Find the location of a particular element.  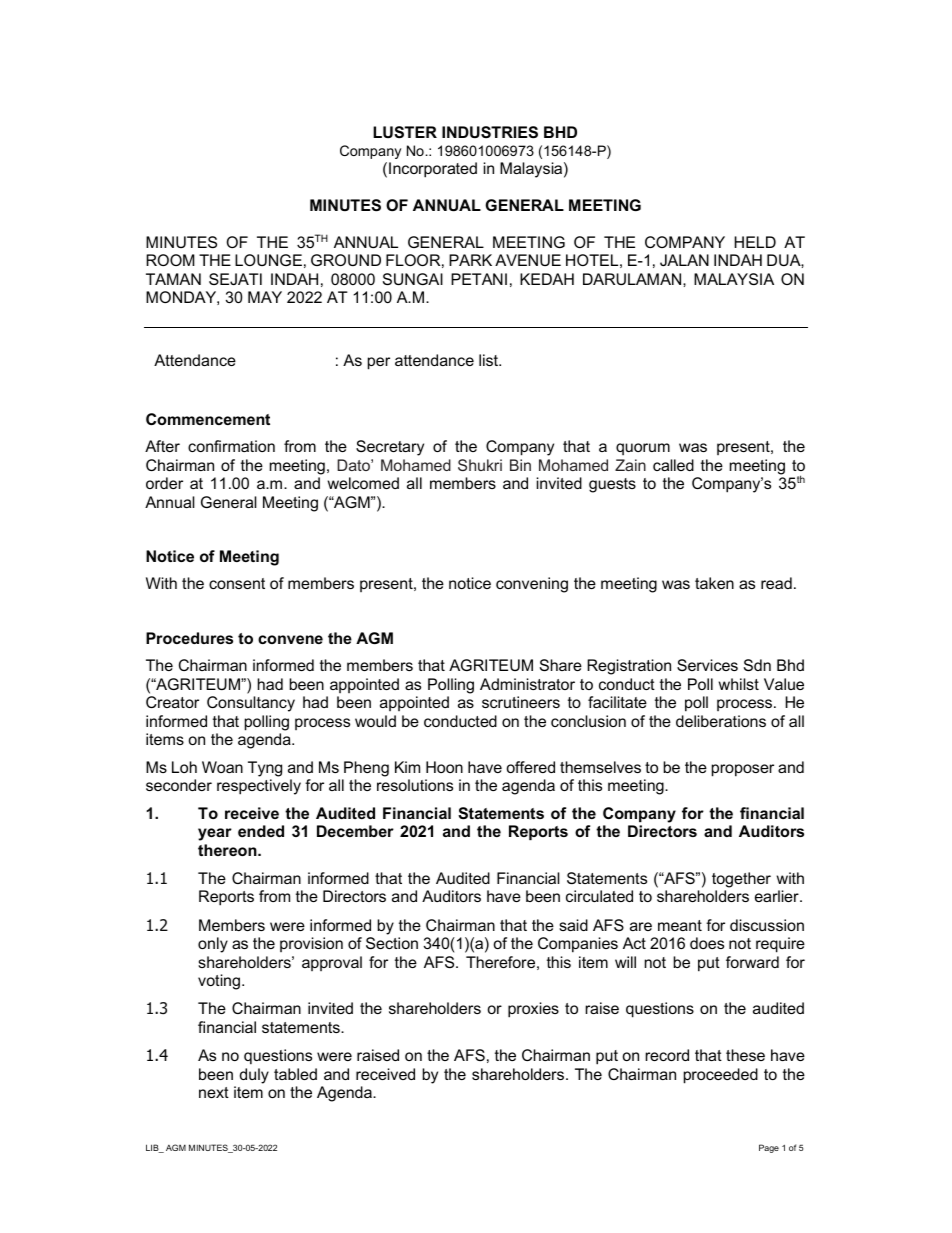

confirmation is located at coordinates (231, 446).
